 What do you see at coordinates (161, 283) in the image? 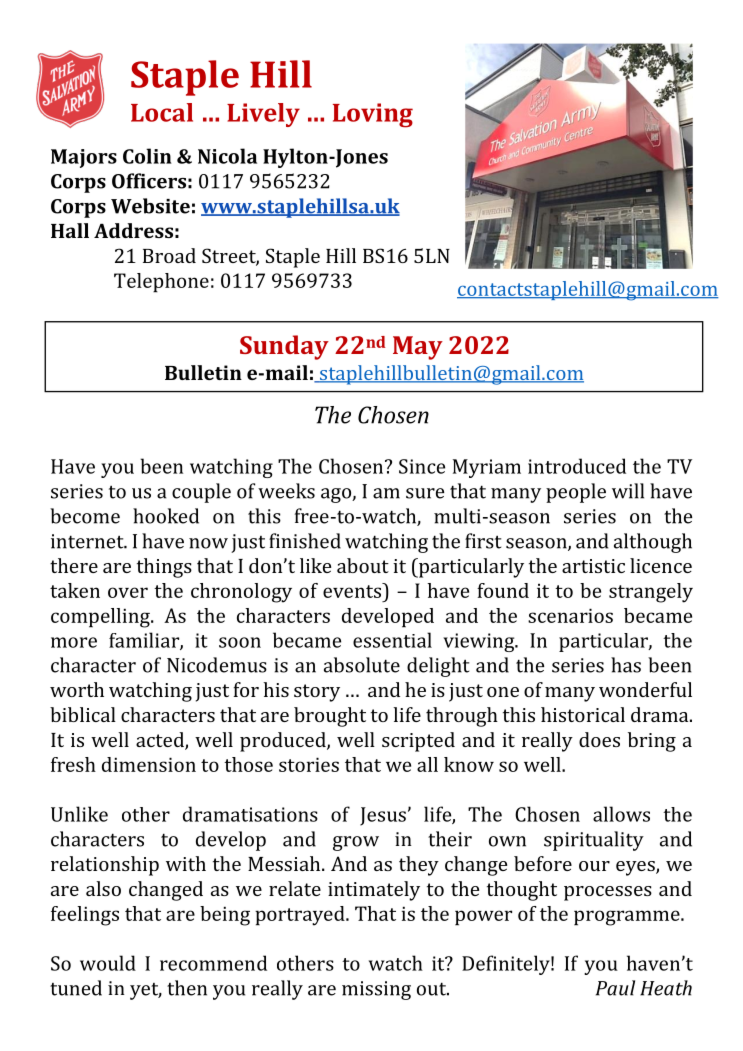
I see `Telephone` at bounding box center [161, 283].
